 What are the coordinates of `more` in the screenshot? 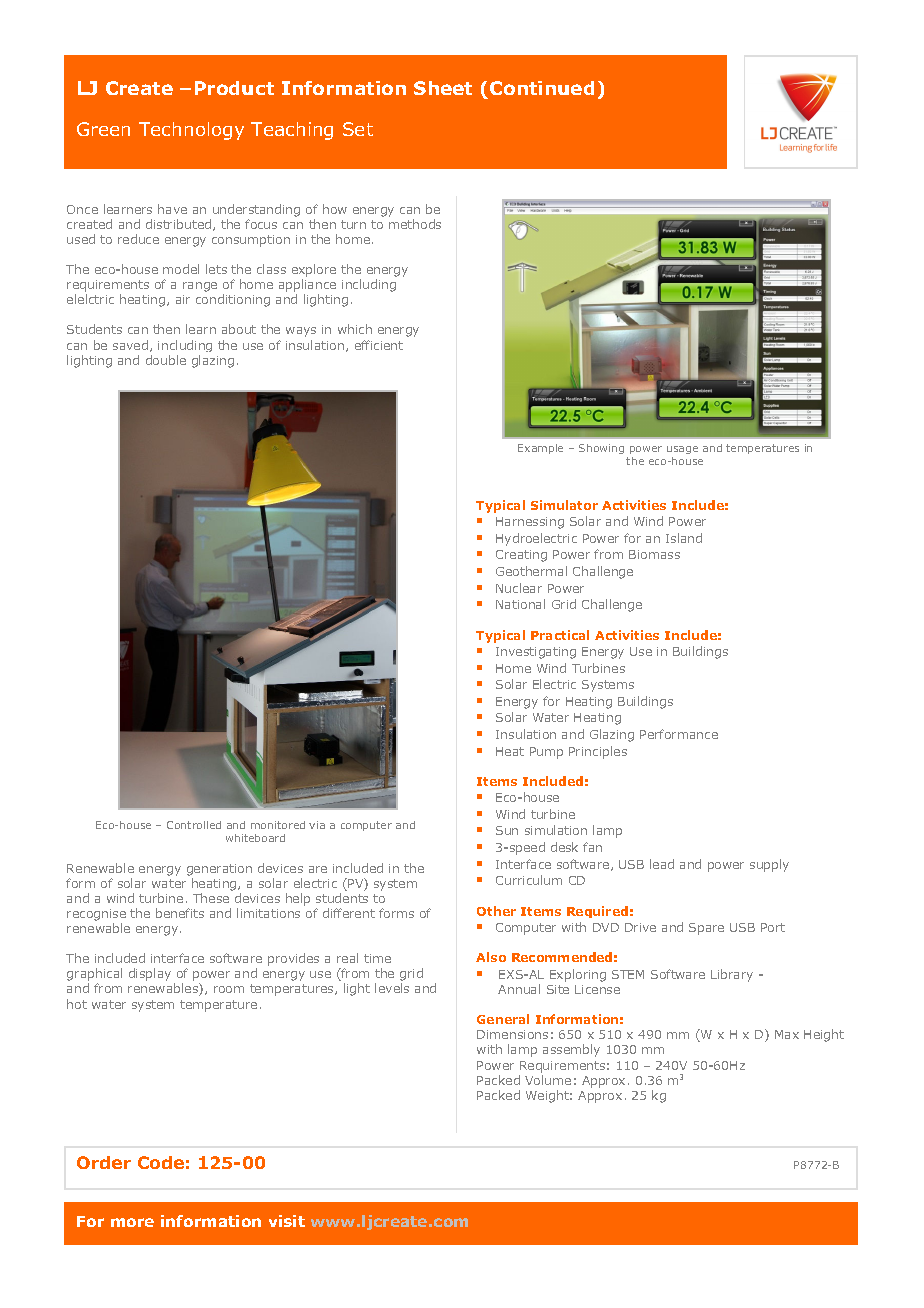 It's located at (132, 1222).
